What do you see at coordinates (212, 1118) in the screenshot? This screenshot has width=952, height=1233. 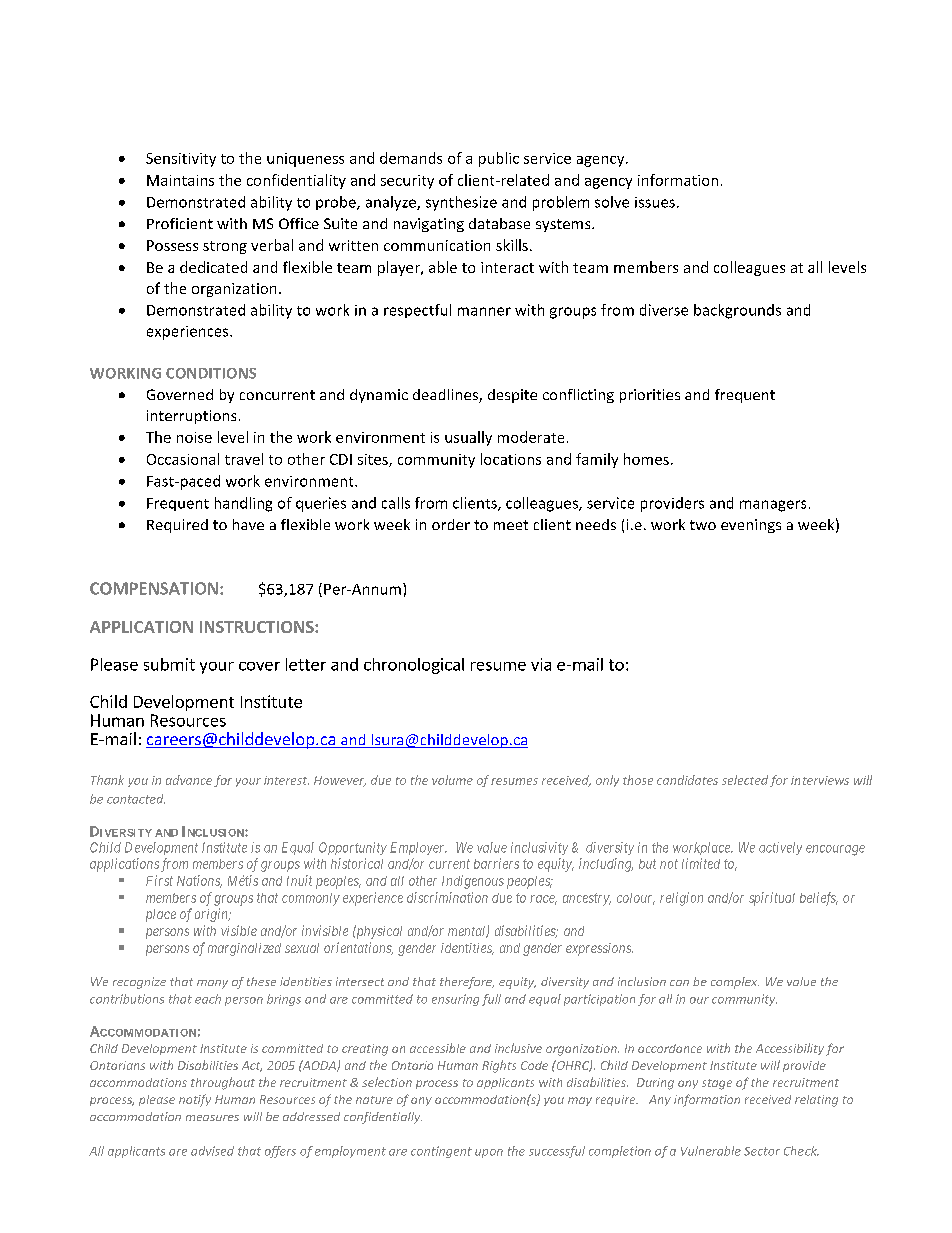 I see `measures` at bounding box center [212, 1118].
